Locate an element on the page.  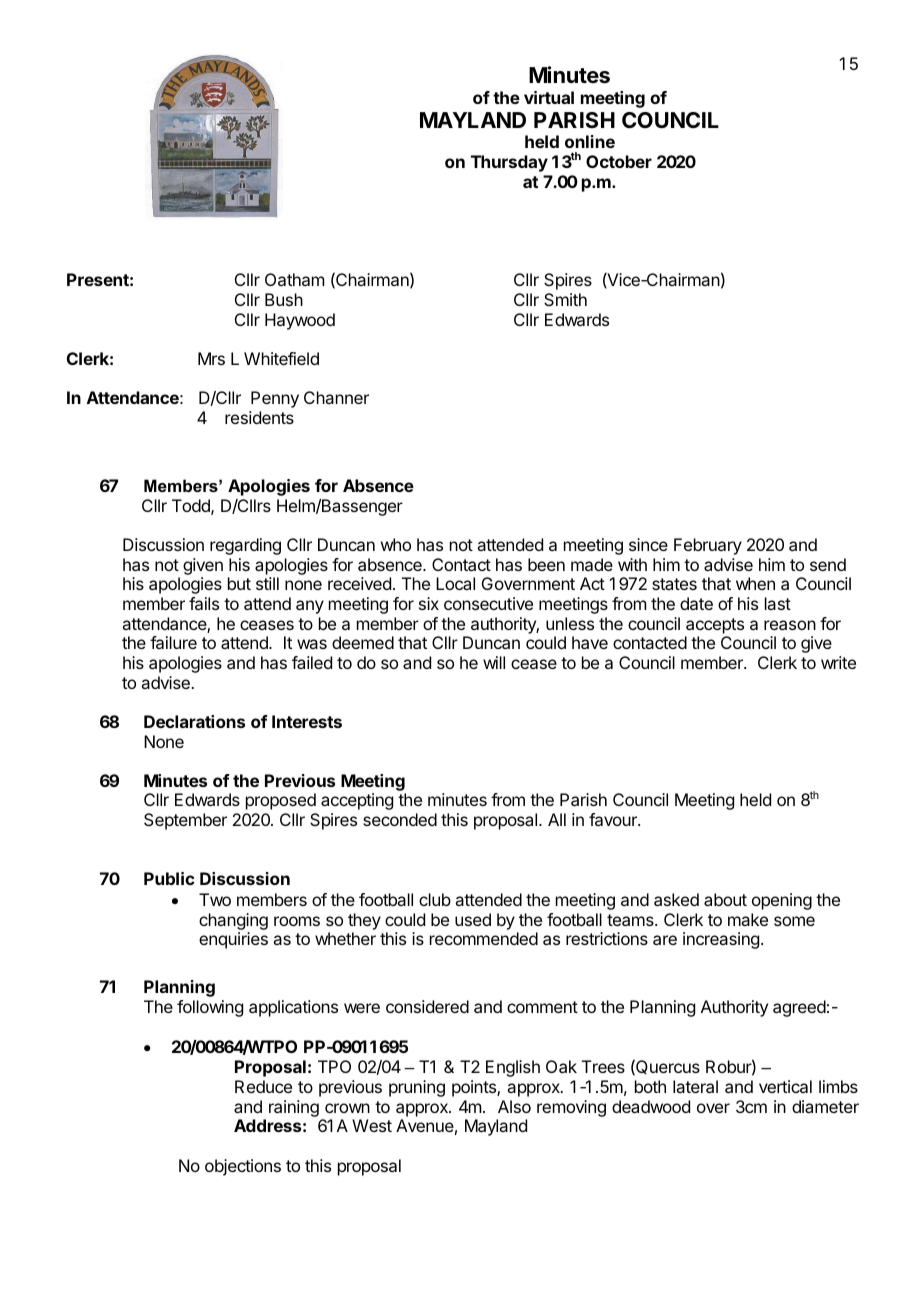
will is located at coordinates (494, 662).
